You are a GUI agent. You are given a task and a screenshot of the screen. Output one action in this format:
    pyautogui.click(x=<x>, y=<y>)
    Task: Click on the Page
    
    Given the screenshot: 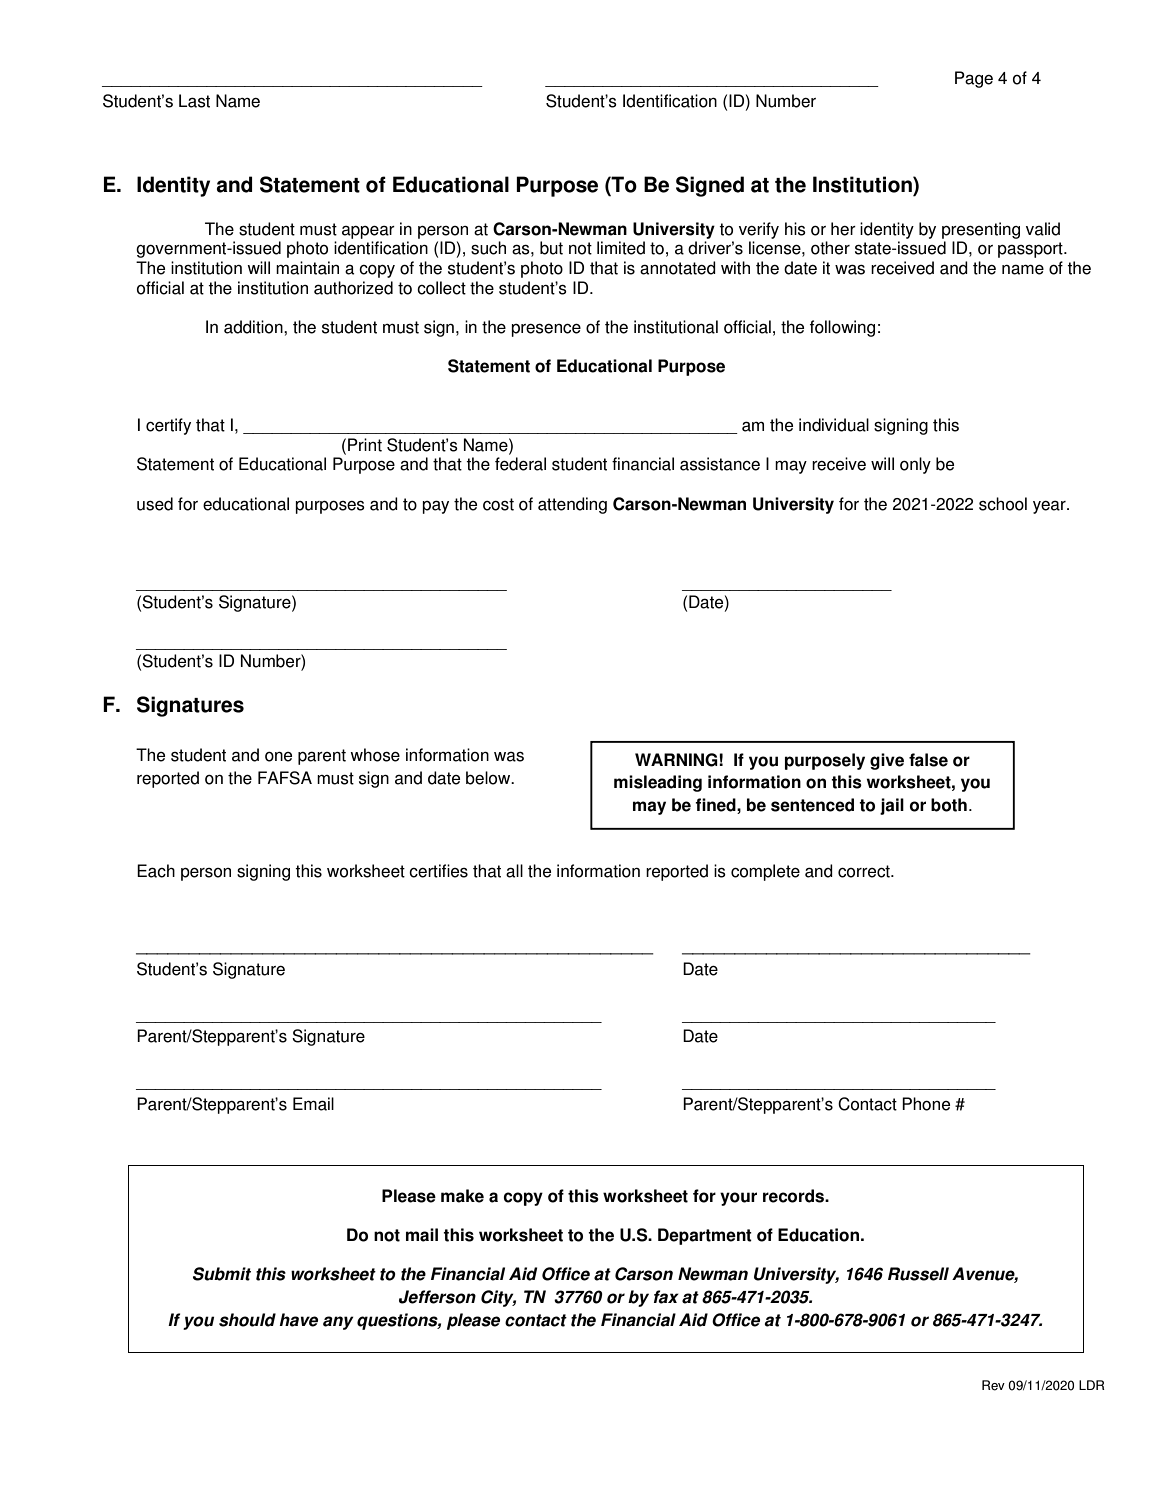 What is the action you would take?
    pyautogui.click(x=974, y=79)
